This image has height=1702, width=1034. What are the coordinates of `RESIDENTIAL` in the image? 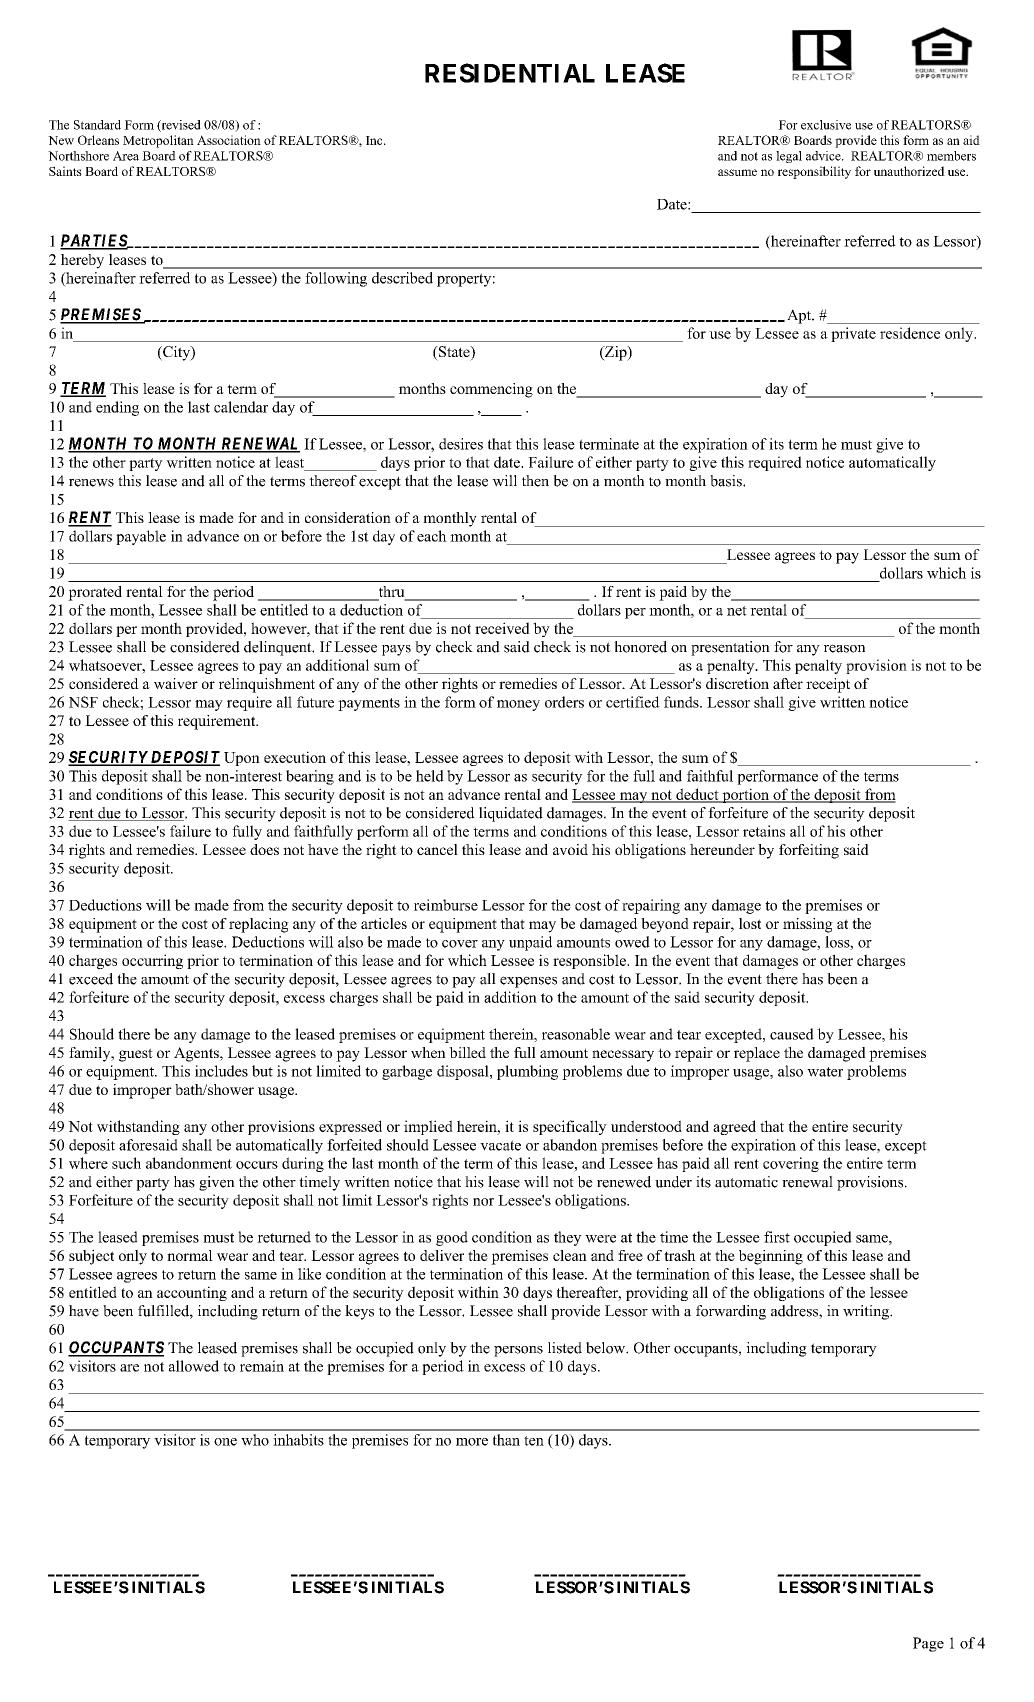 It's located at (510, 73).
